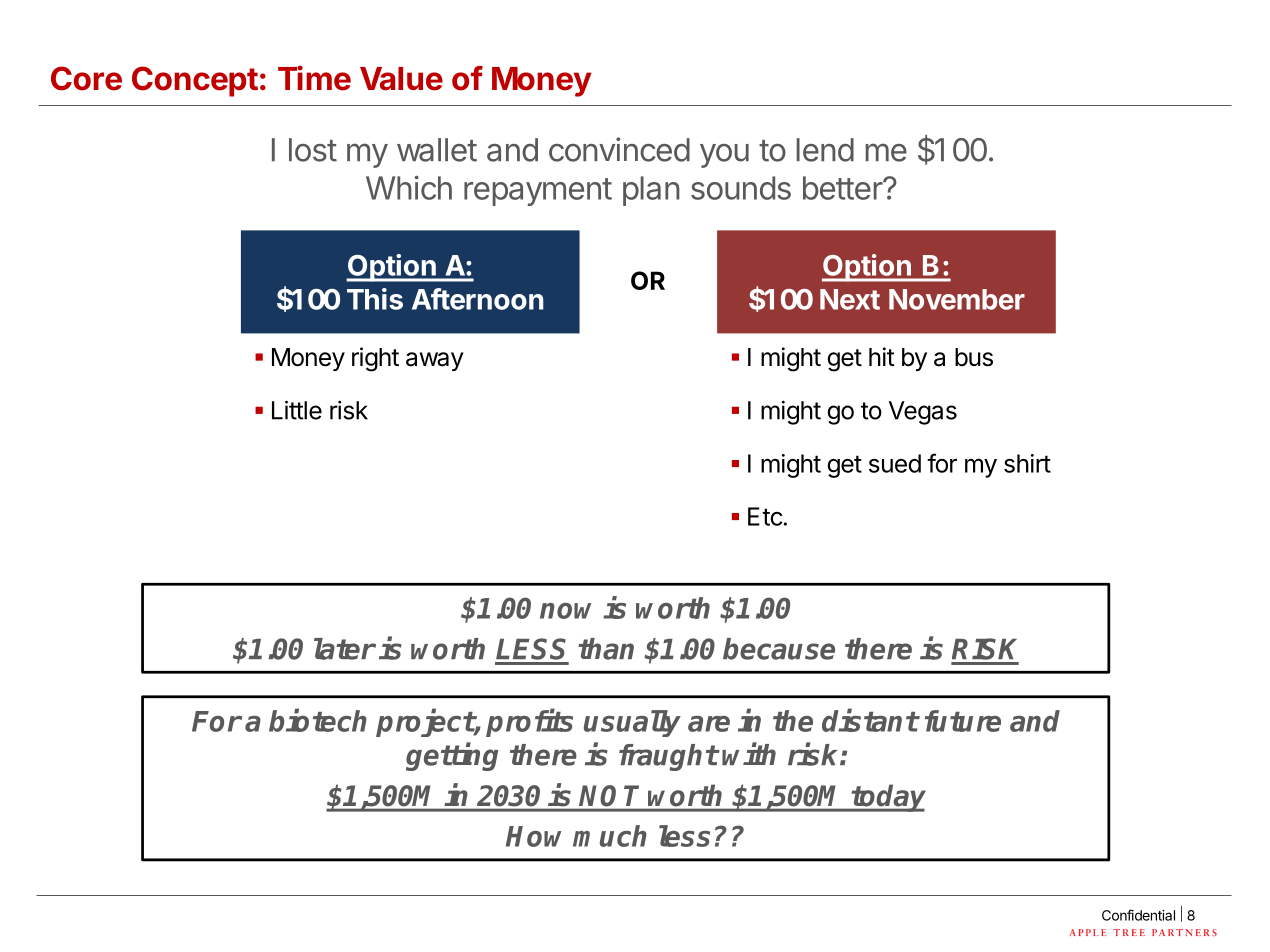 The image size is (1270, 952). Describe the element at coordinates (957, 299) in the screenshot. I see `November` at that location.
